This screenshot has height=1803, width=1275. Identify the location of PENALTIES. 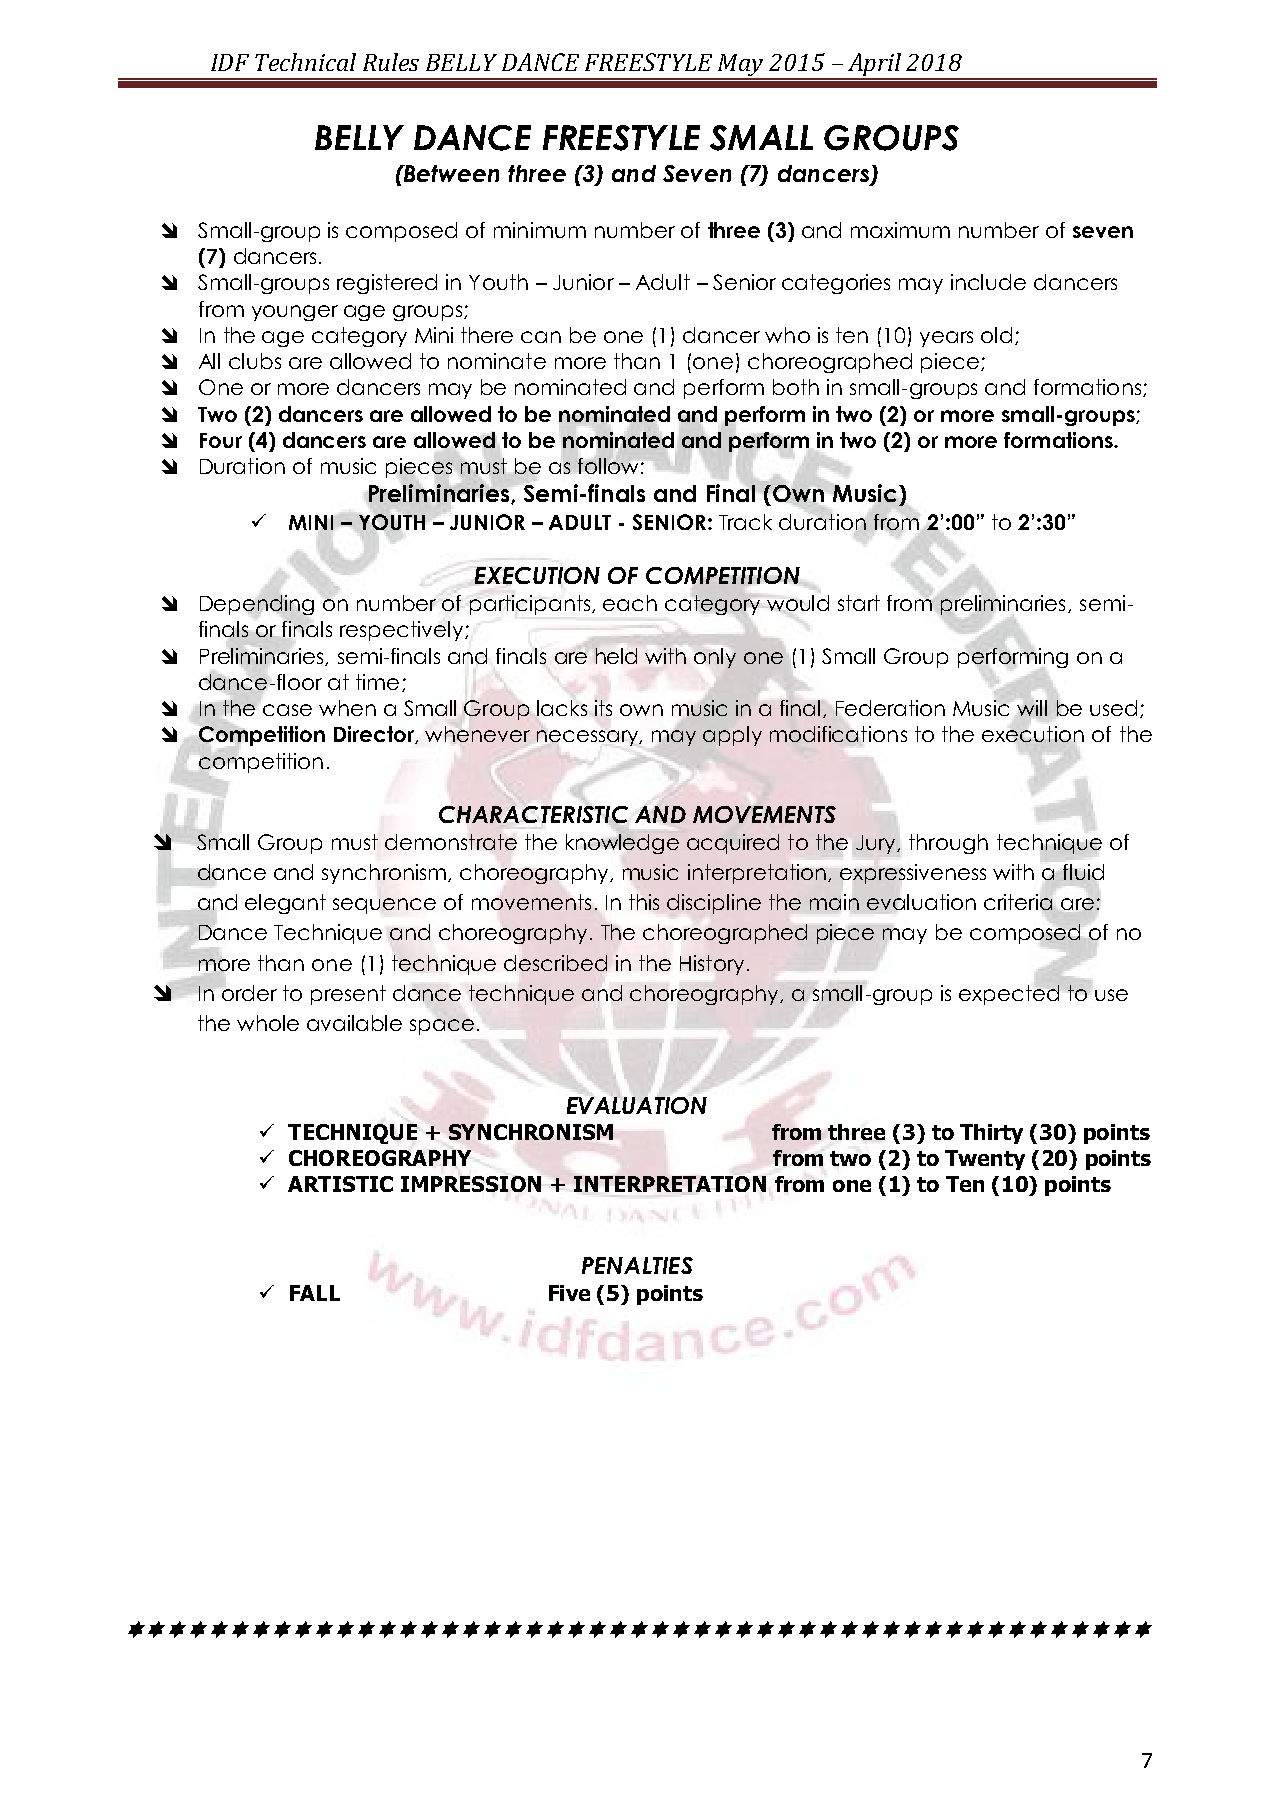
(637, 1265).
